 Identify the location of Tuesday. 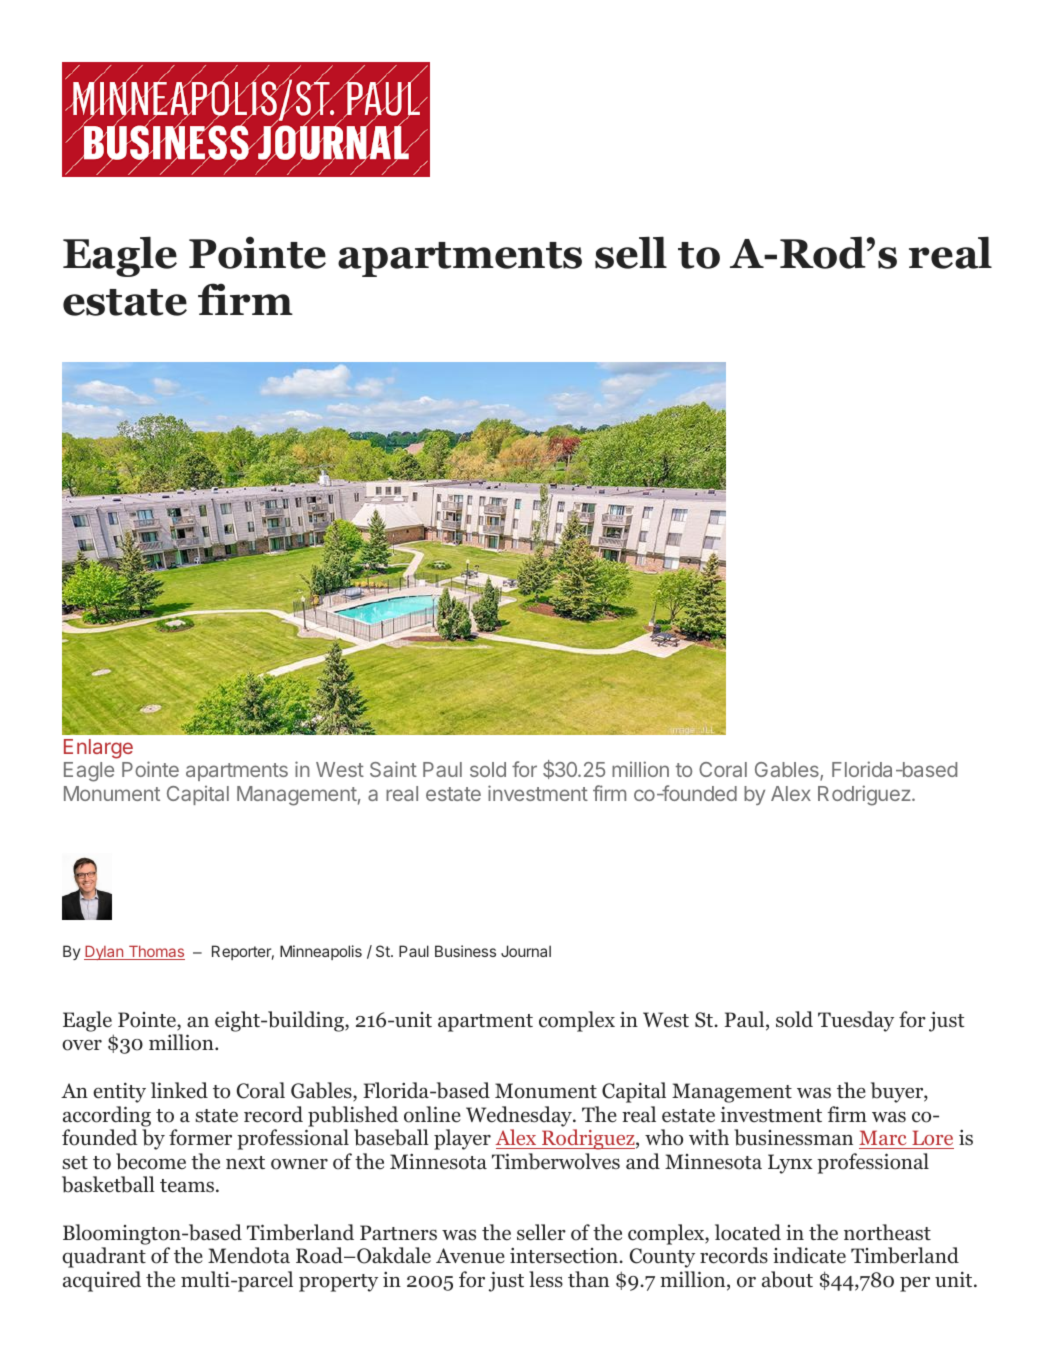
(856, 1021).
